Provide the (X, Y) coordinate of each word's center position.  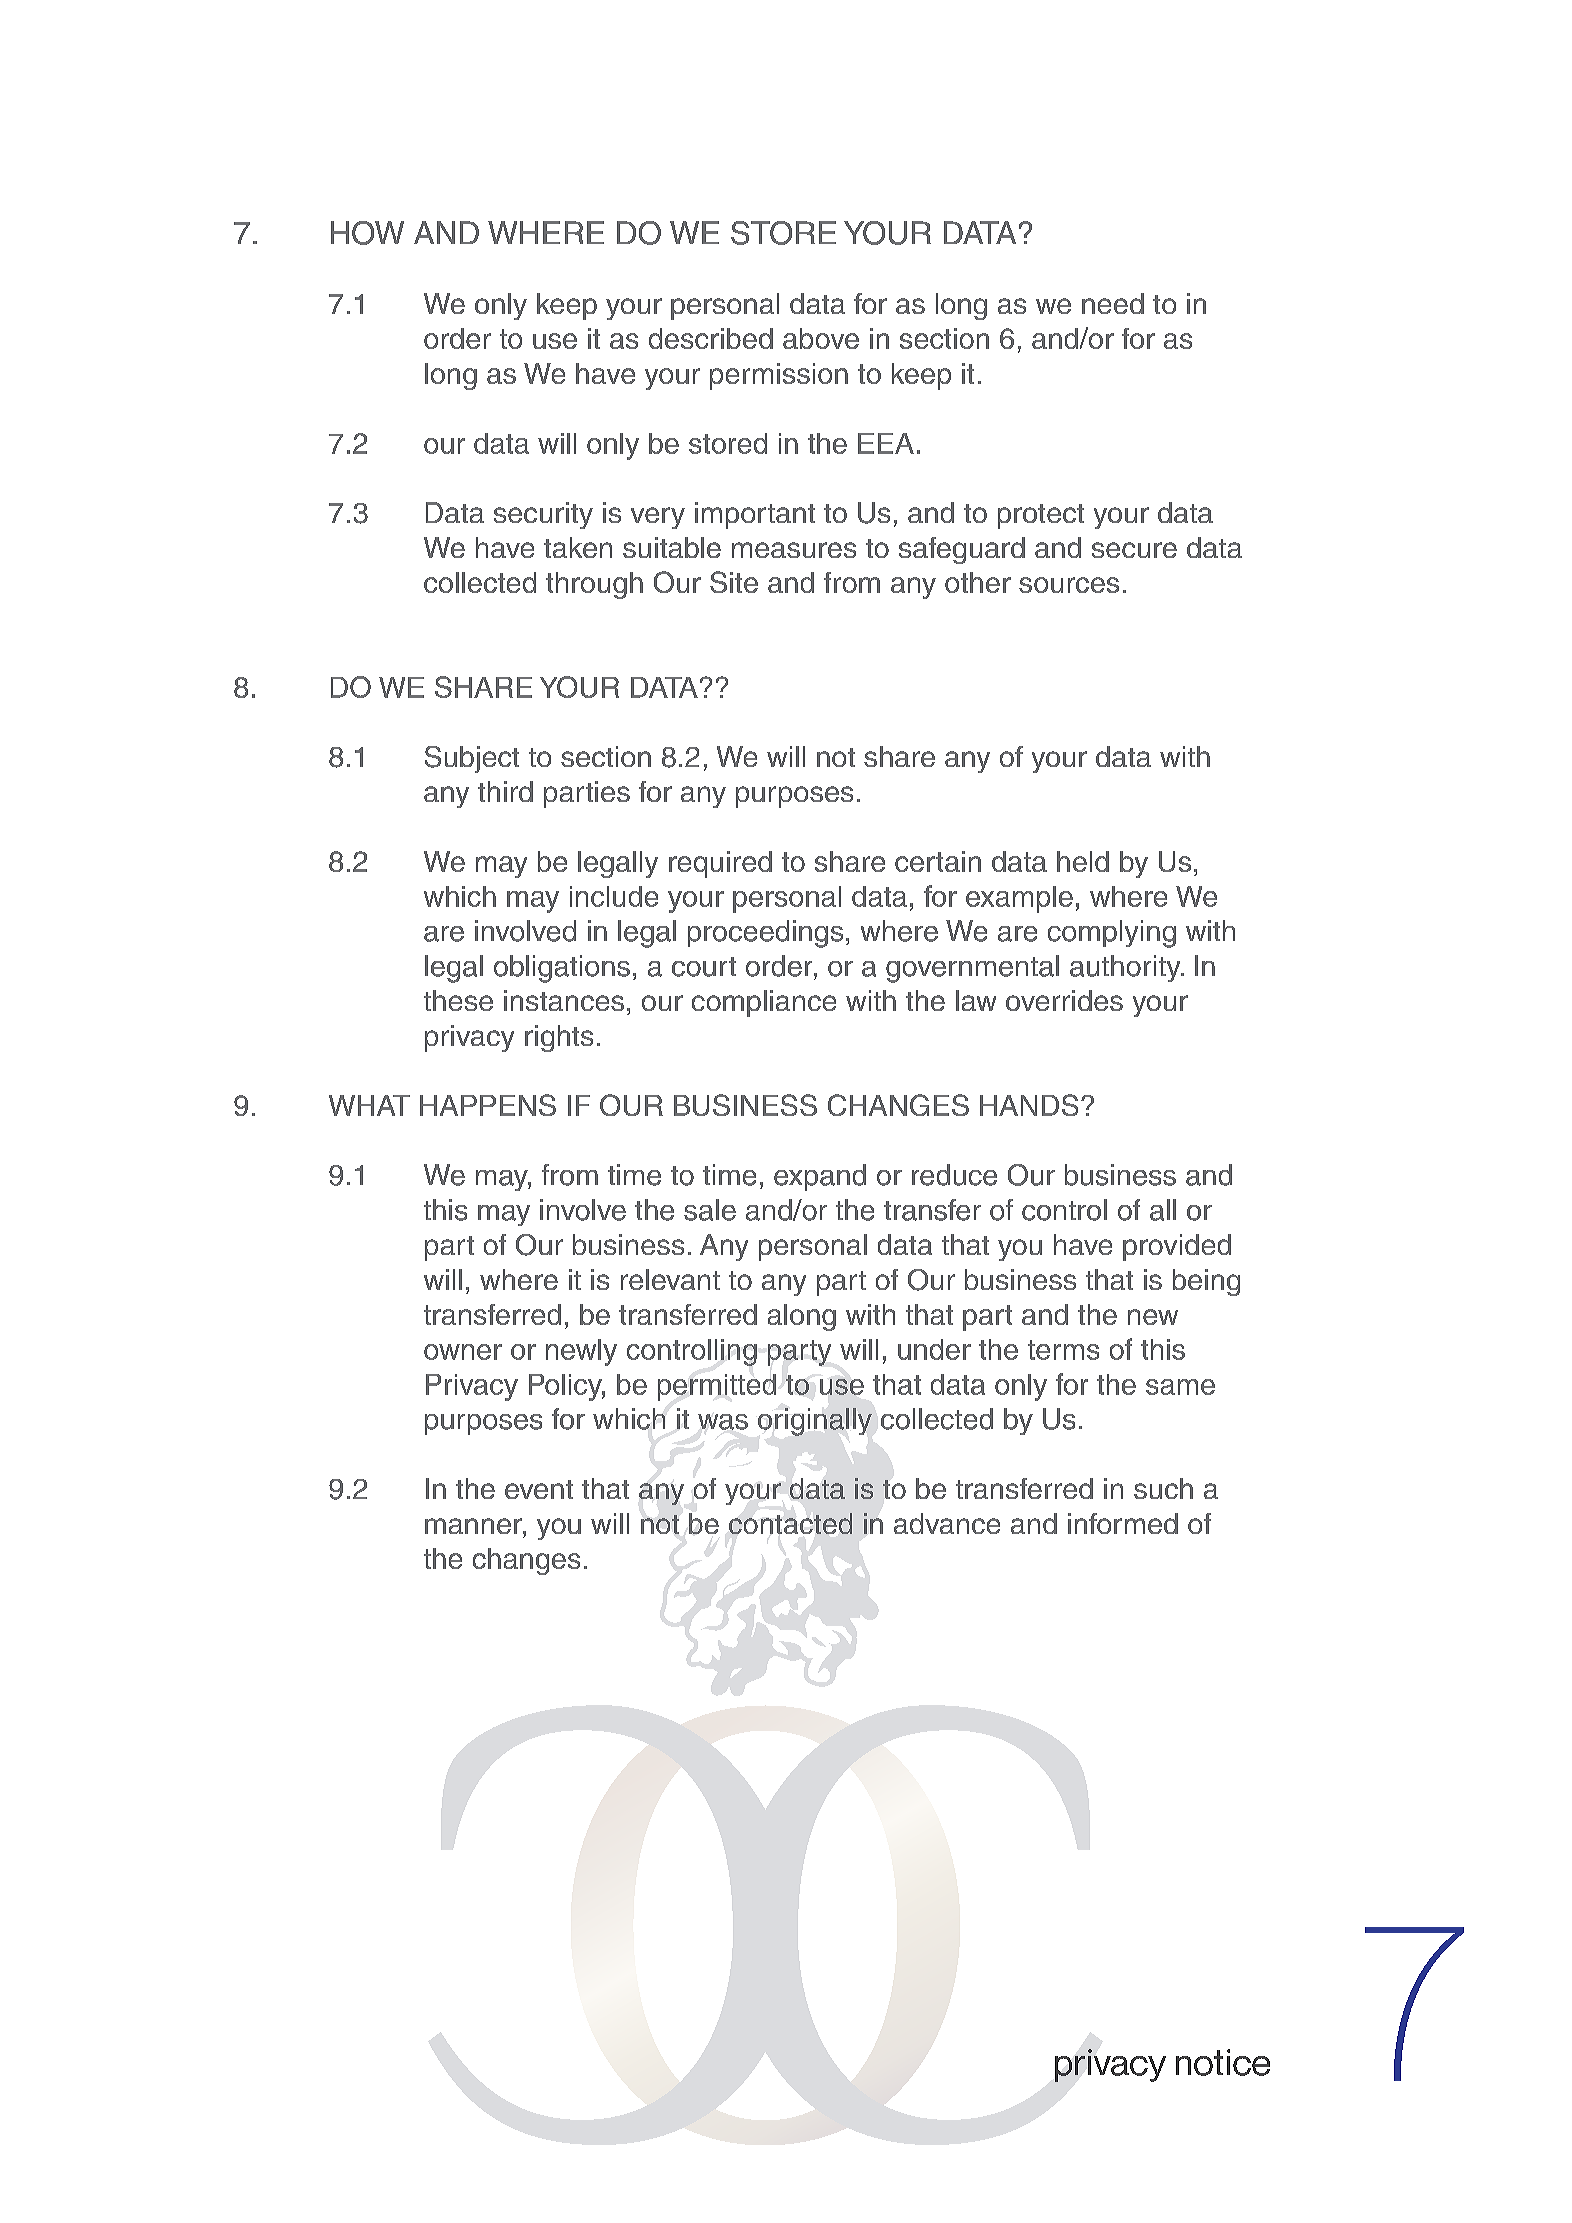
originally (815, 1422)
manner (474, 1526)
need (1113, 303)
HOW (367, 233)
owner (463, 1352)
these (458, 1000)
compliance (764, 1003)
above (821, 338)
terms (1063, 1350)
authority (1126, 968)
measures (794, 550)
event (539, 1489)
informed (1123, 1523)
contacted (790, 1523)
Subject (472, 759)
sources (1069, 585)
